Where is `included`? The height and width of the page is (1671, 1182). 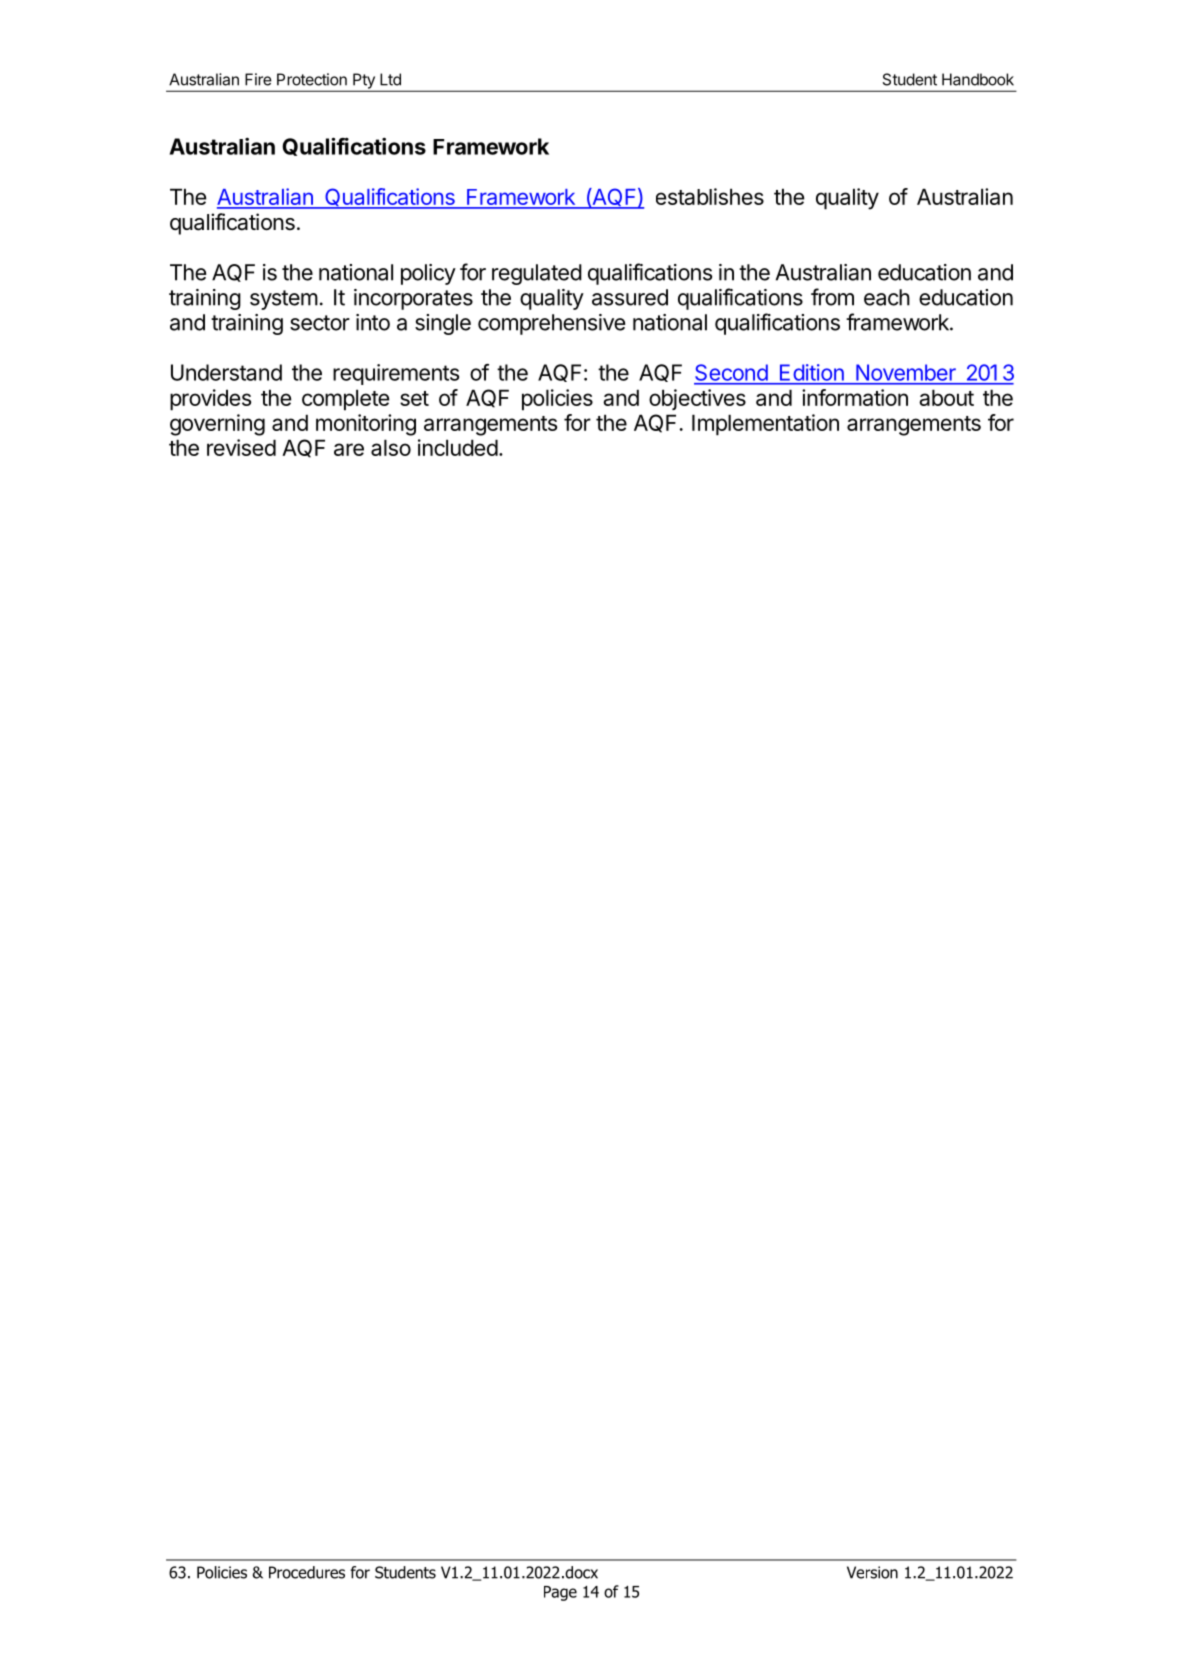 included is located at coordinates (458, 447).
